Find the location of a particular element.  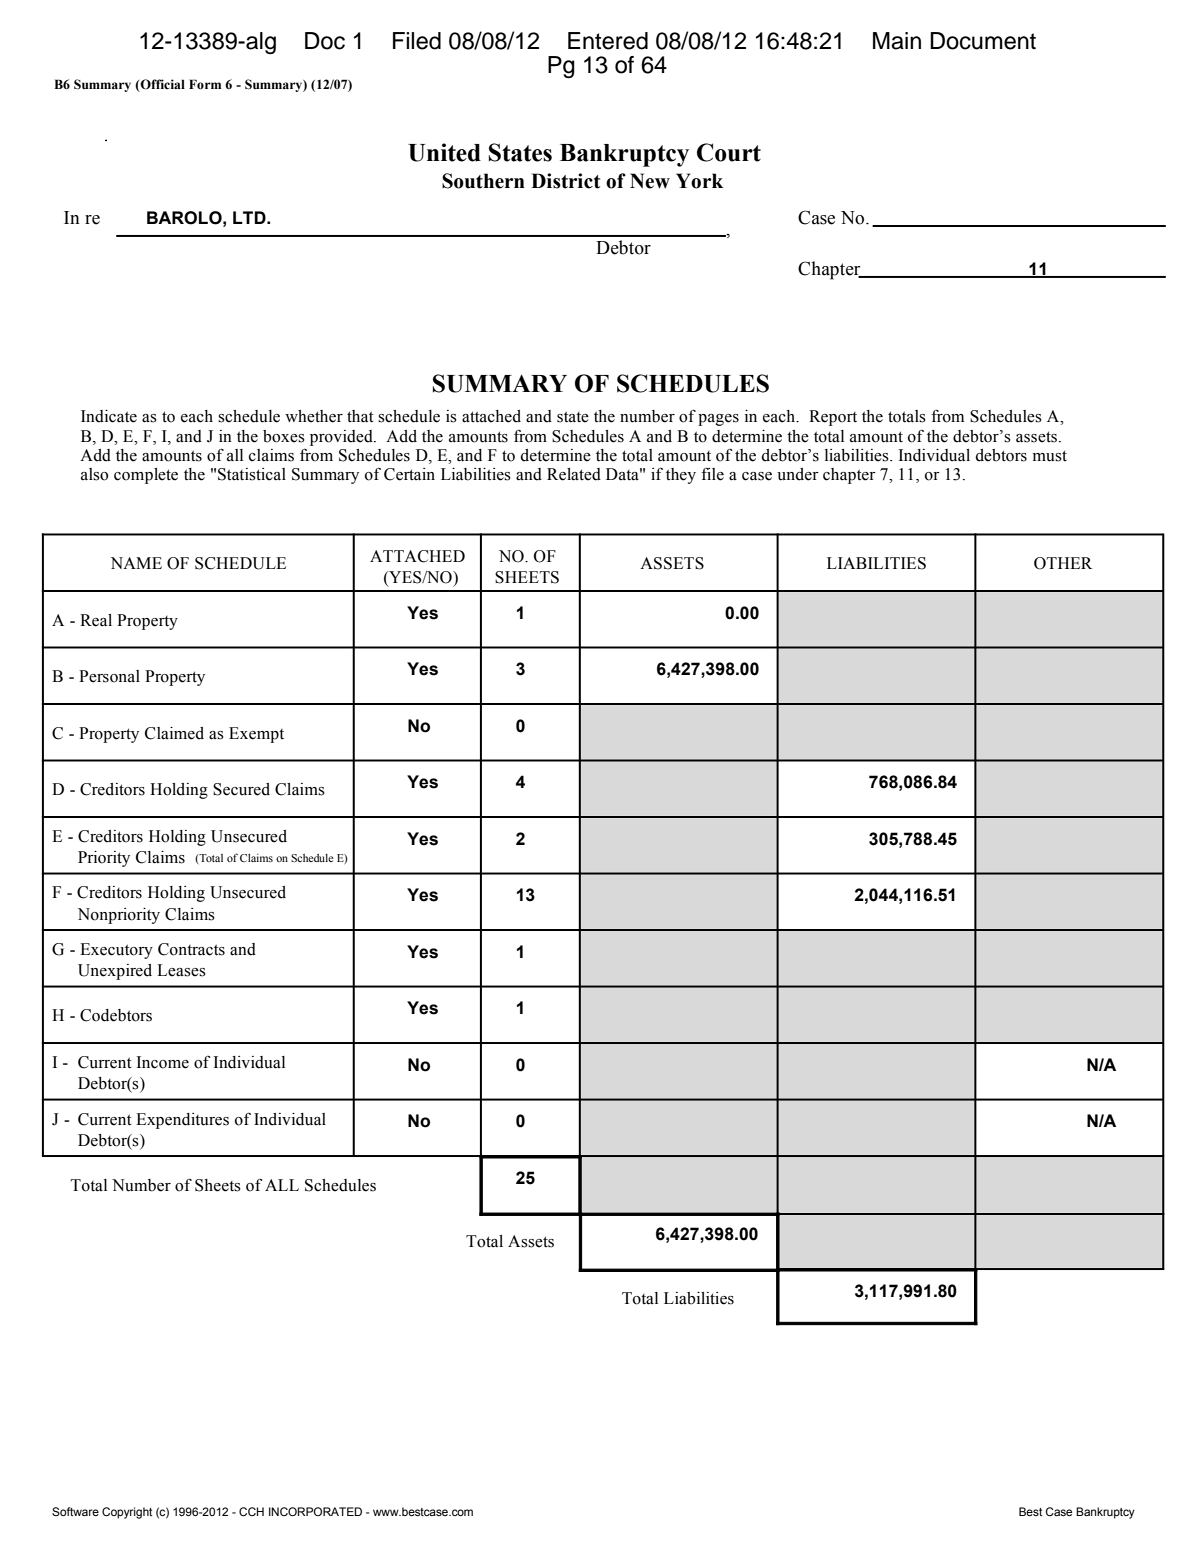

Exempt is located at coordinates (256, 735).
